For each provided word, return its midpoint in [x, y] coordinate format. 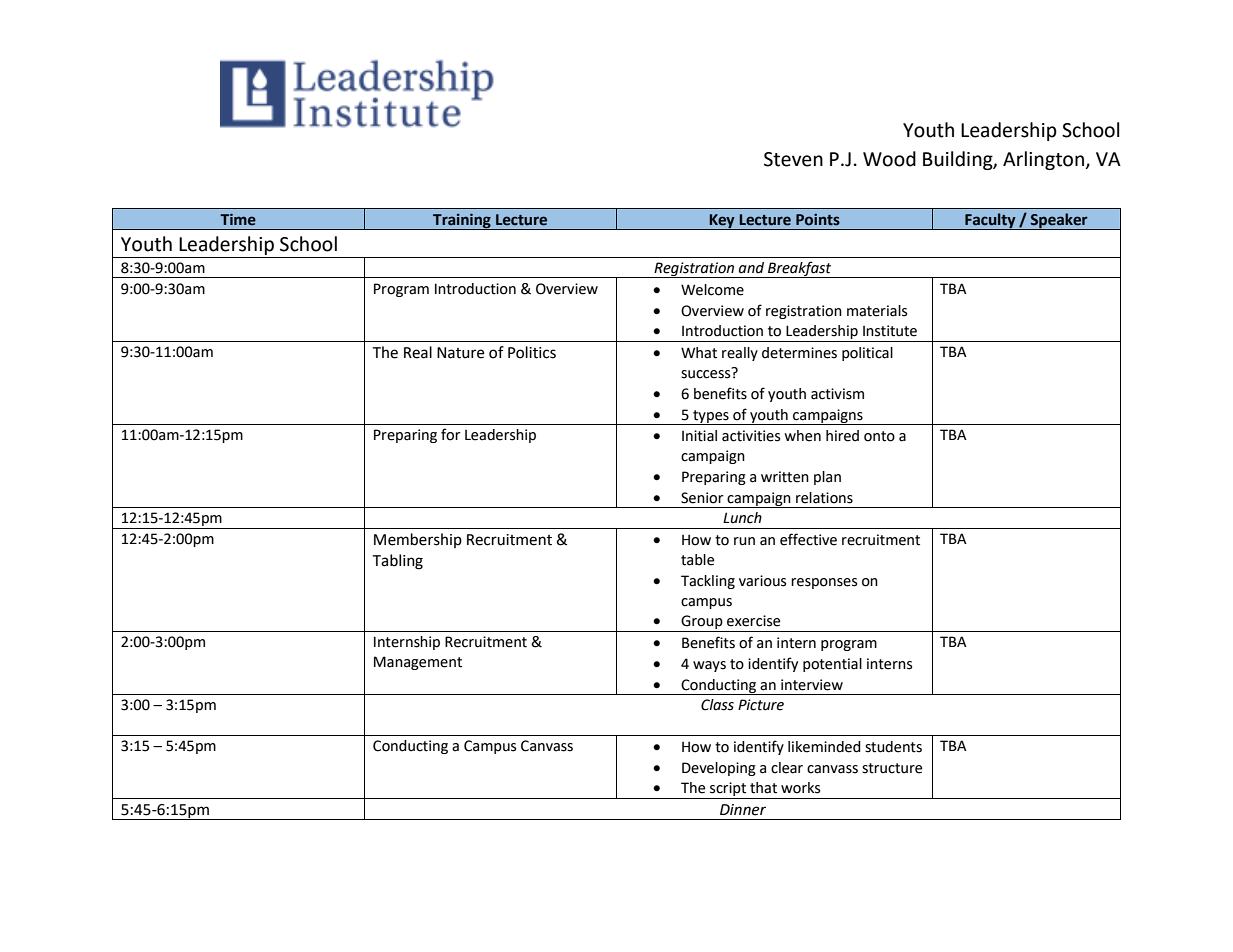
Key [722, 222]
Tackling [708, 582]
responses [824, 583]
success [707, 373]
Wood [889, 159]
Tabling [397, 562]
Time [238, 219]
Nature [460, 353]
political [867, 354]
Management [418, 663]
